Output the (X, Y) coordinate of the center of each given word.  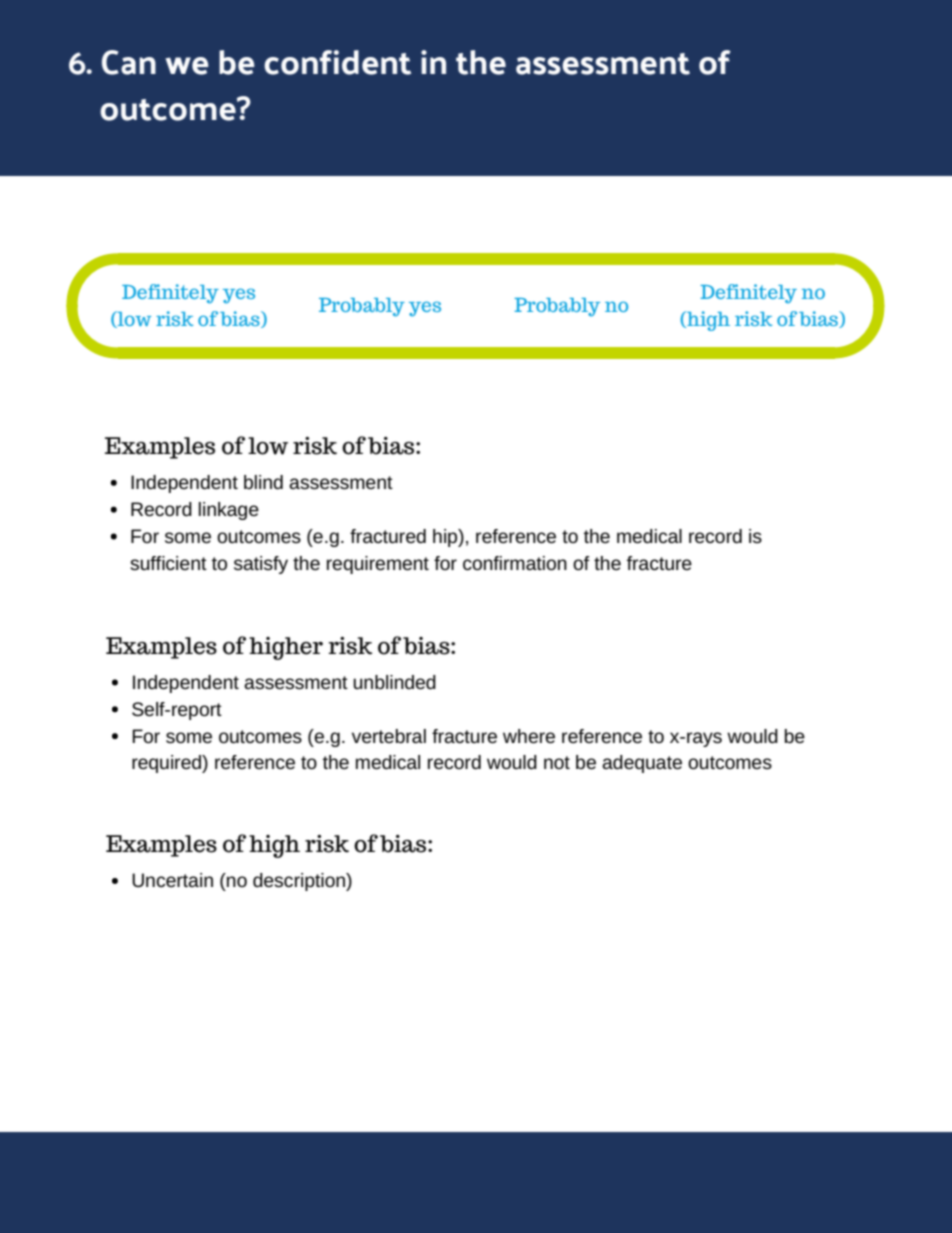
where (529, 736)
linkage (229, 511)
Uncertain (172, 880)
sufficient (168, 563)
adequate (642, 764)
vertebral (389, 736)
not (557, 762)
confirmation (515, 563)
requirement (378, 565)
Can (129, 62)
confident (337, 62)
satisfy (261, 565)
